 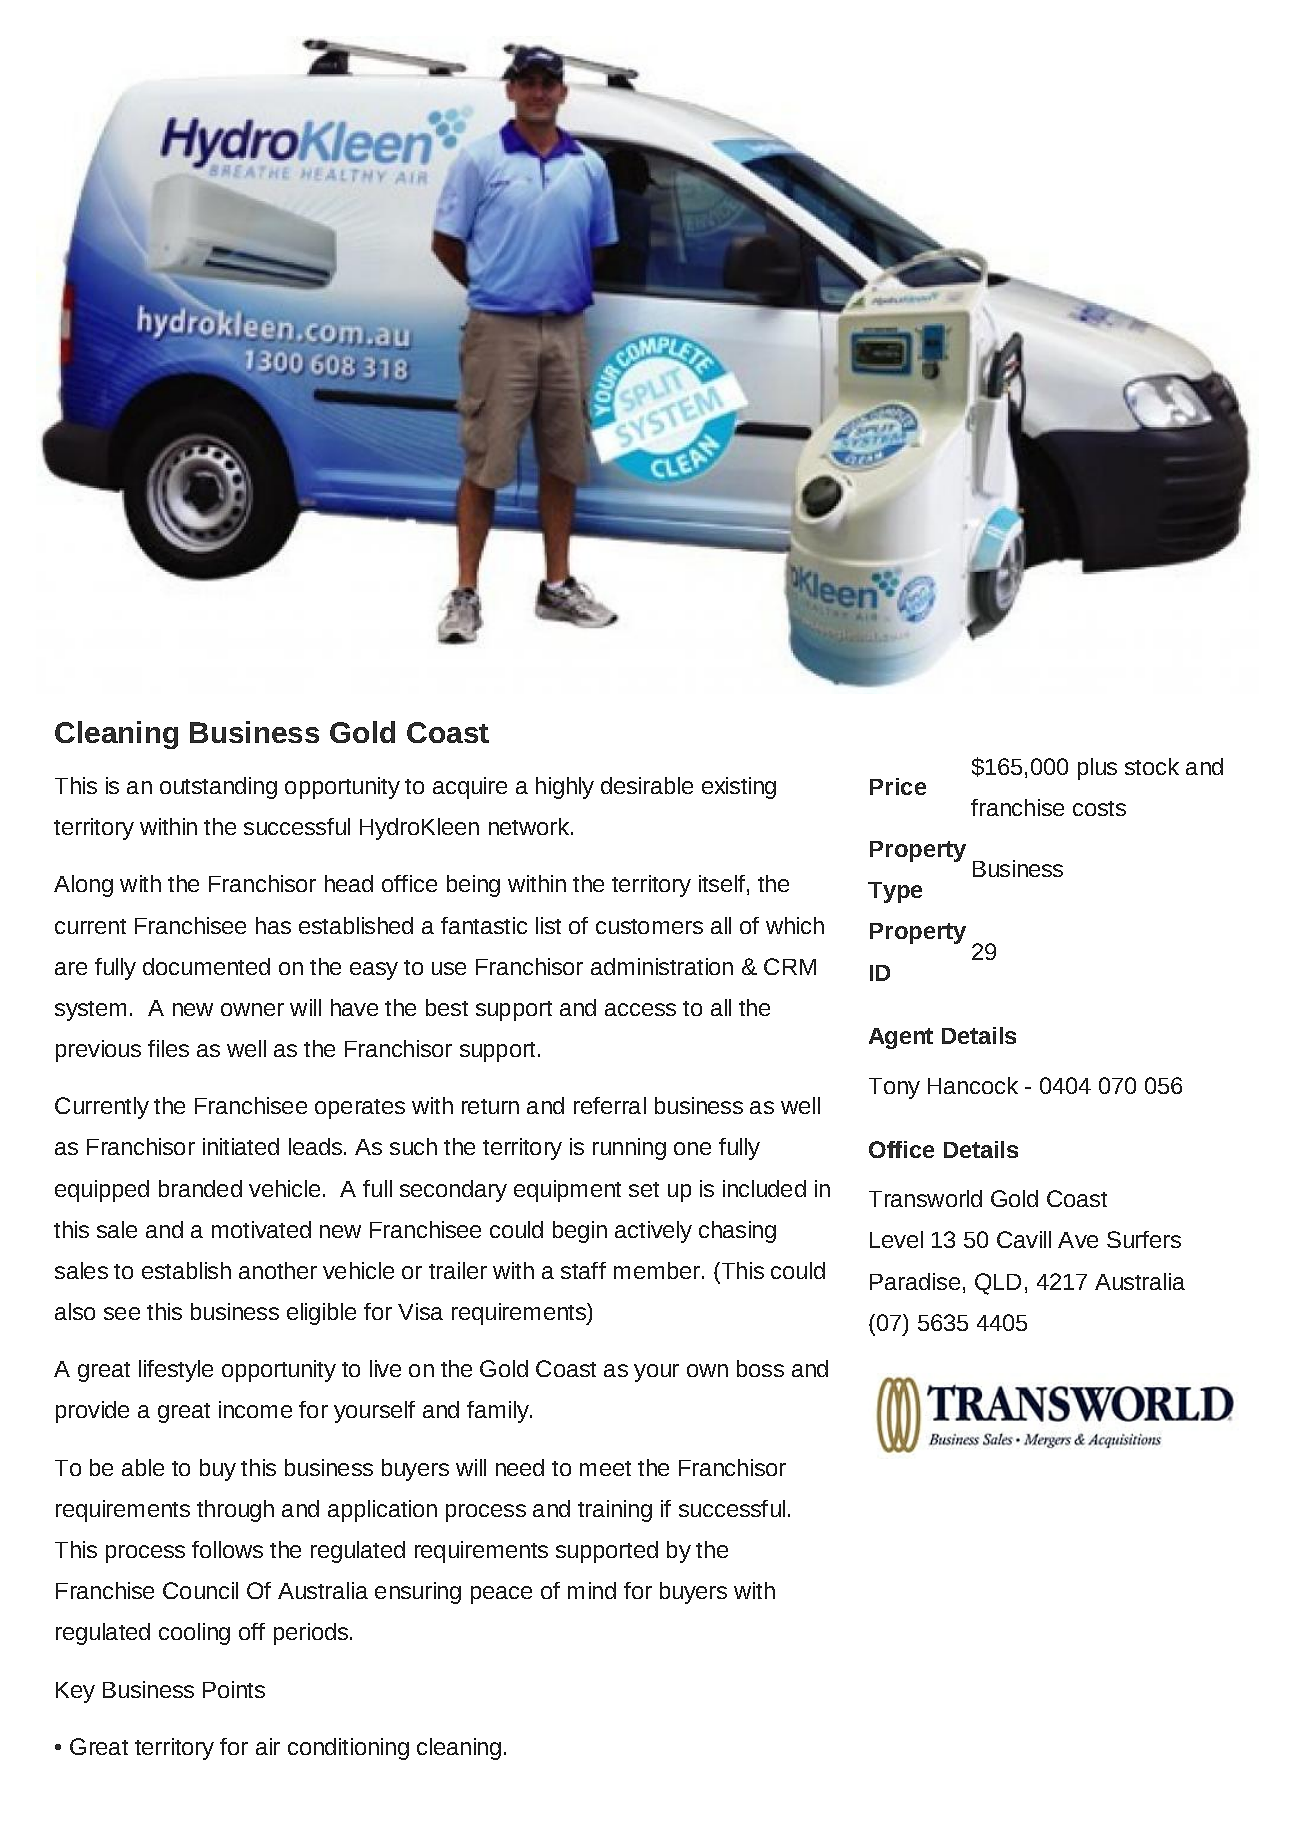 What do you see at coordinates (565, 788) in the screenshot?
I see `highly` at bounding box center [565, 788].
